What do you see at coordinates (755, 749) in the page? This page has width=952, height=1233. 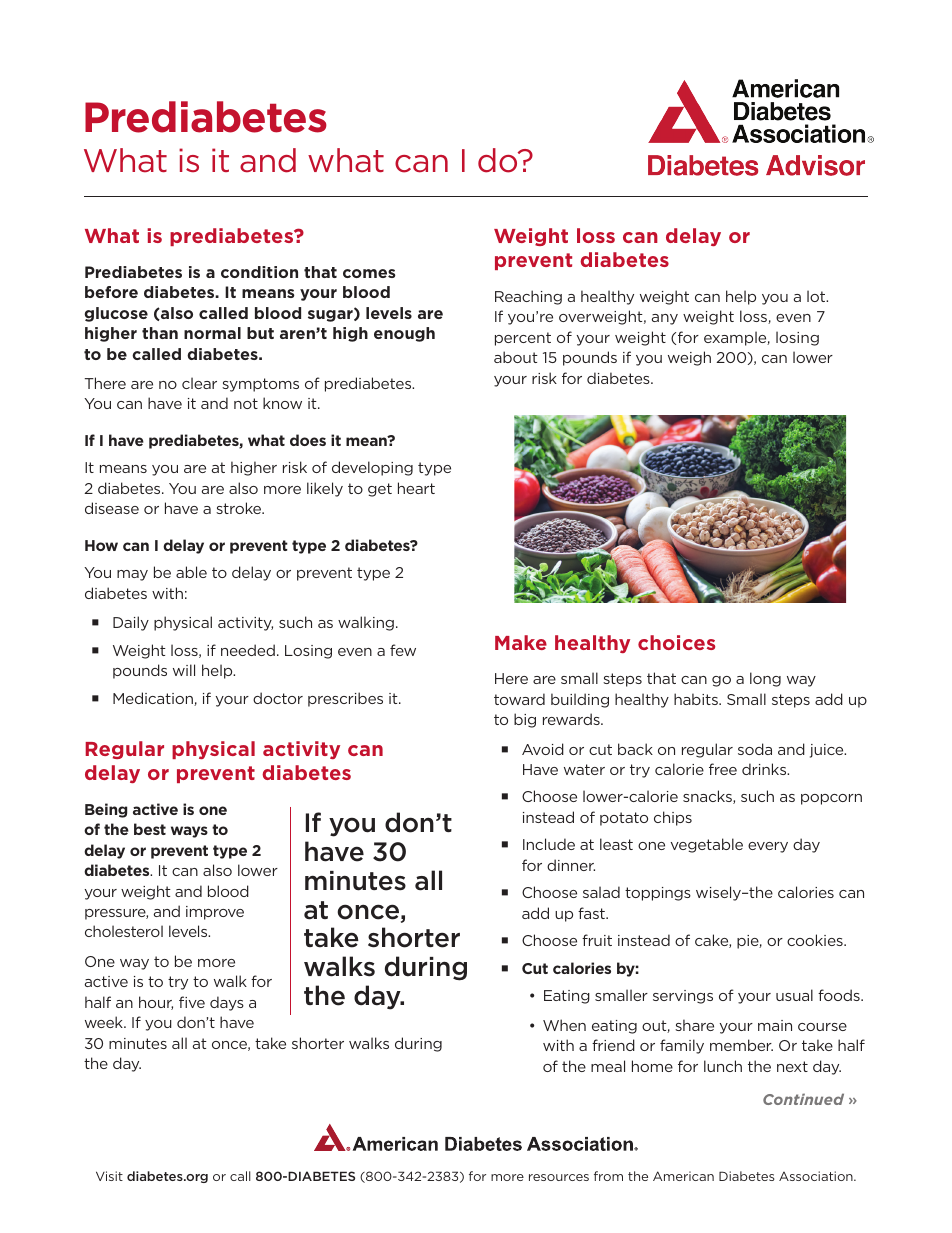 I see `soda` at bounding box center [755, 749].
